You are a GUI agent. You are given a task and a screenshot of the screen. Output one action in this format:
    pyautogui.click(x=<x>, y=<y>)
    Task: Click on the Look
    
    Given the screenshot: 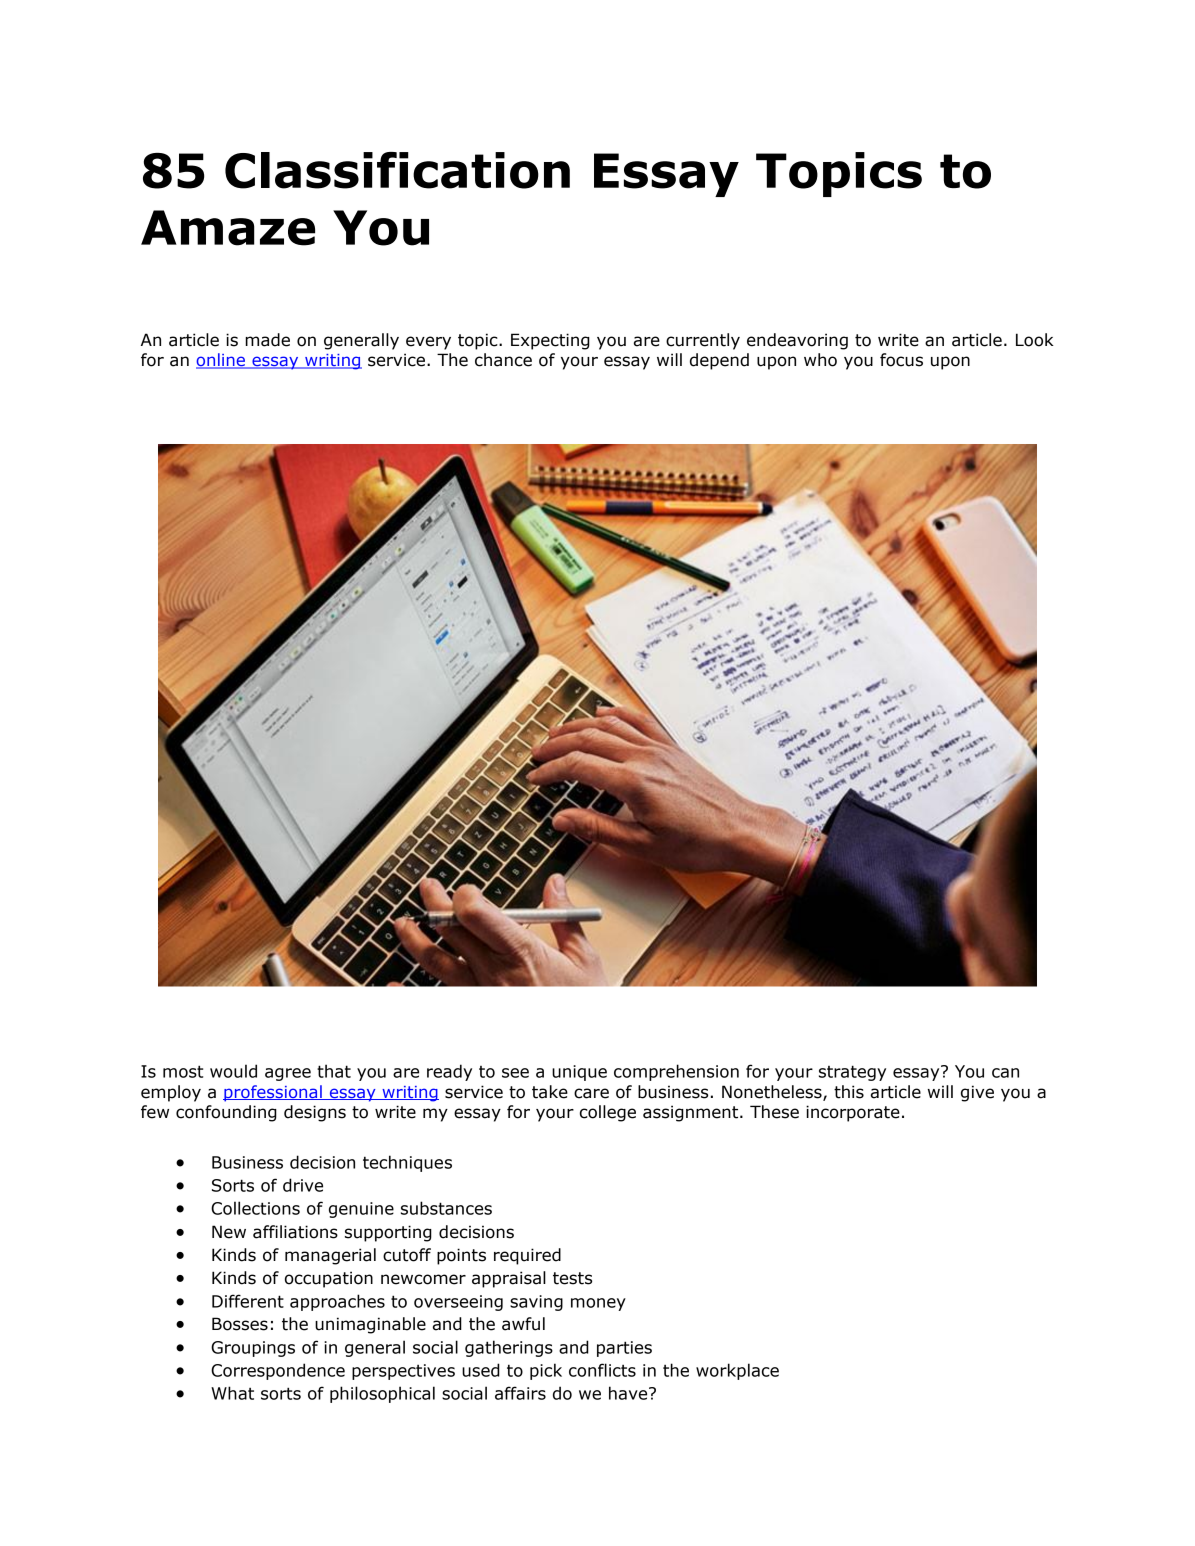 What is the action you would take?
    pyautogui.click(x=1035, y=340)
